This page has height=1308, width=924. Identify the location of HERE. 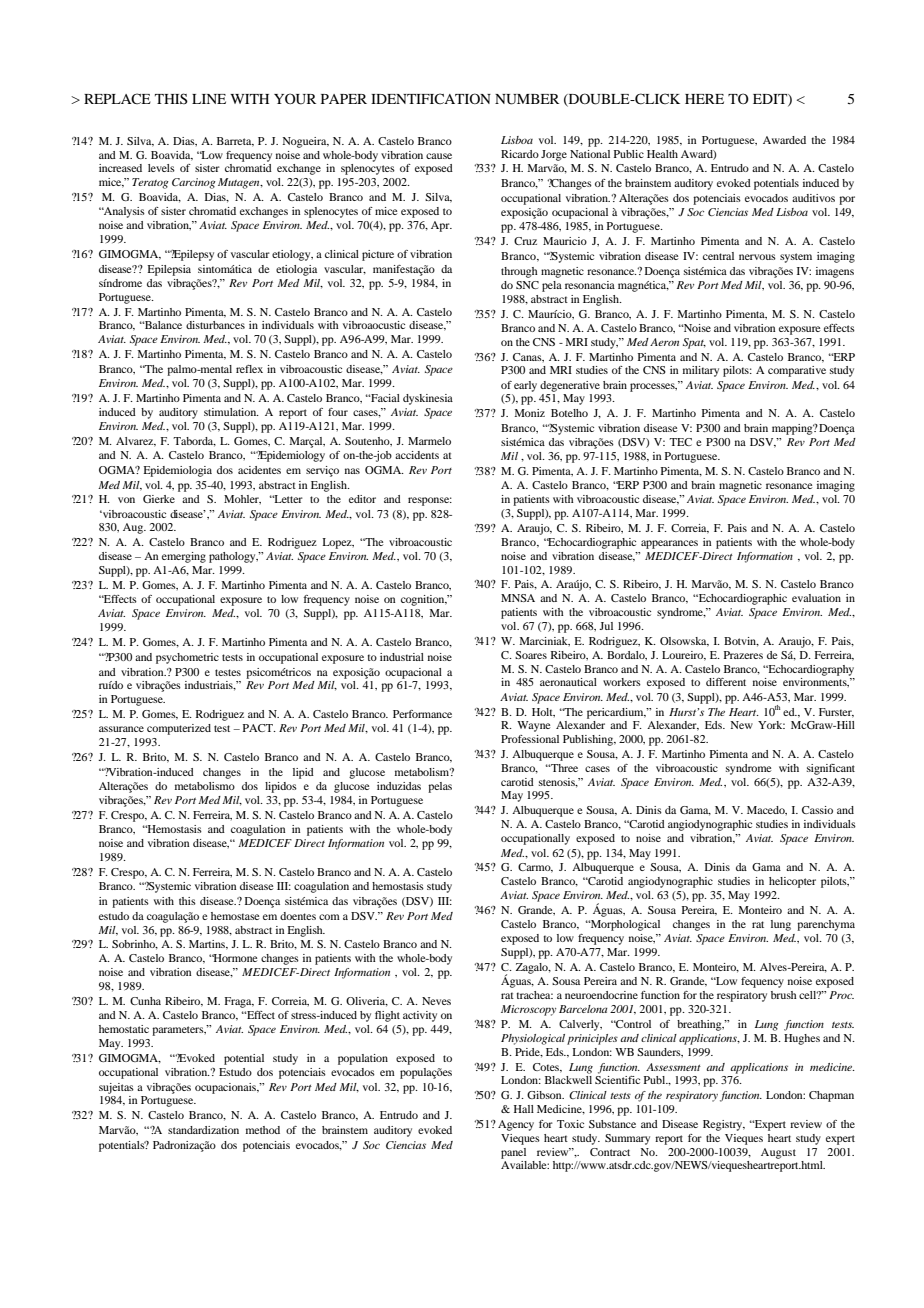
(704, 99).
